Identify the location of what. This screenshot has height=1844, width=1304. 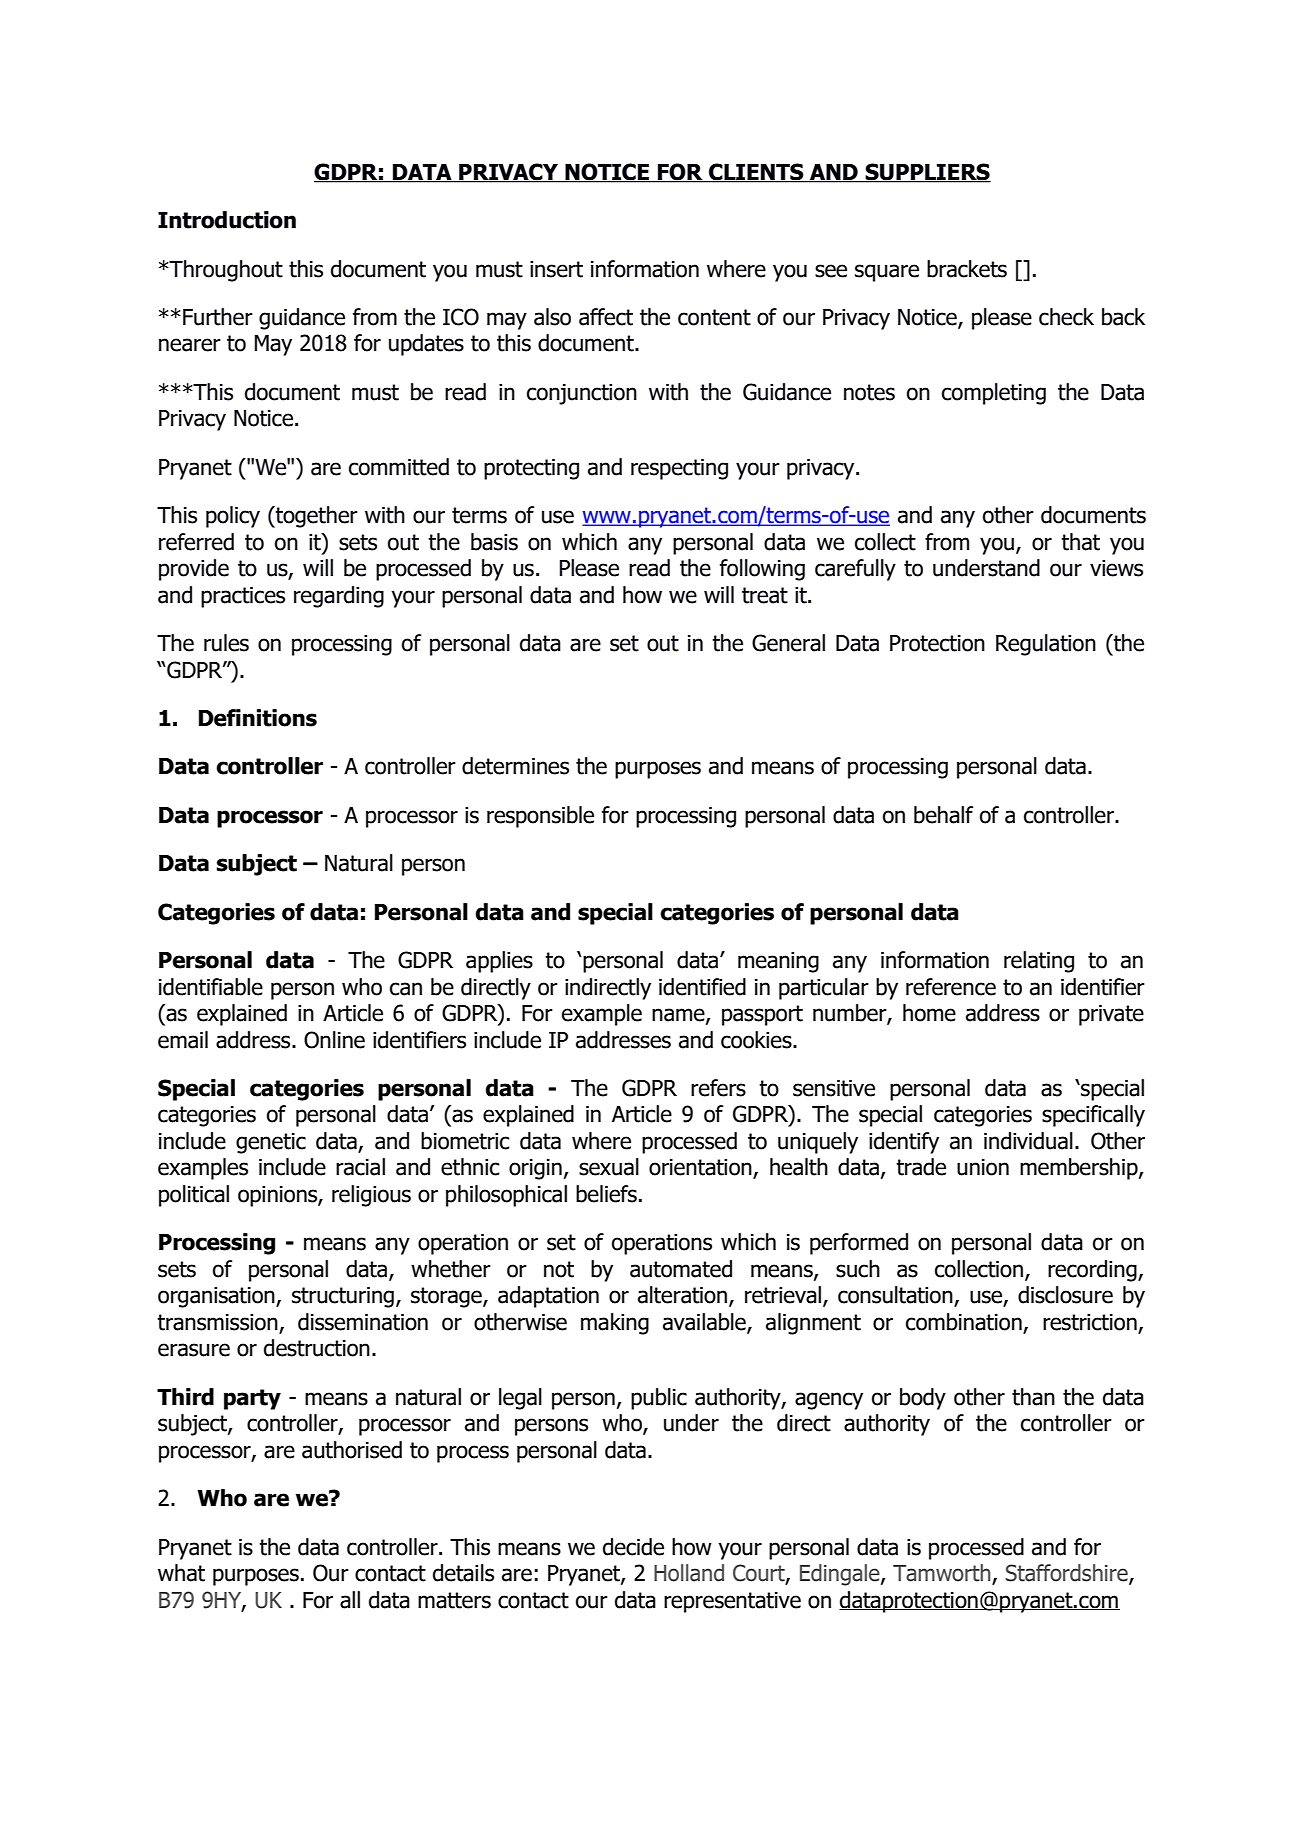
(181, 1573).
